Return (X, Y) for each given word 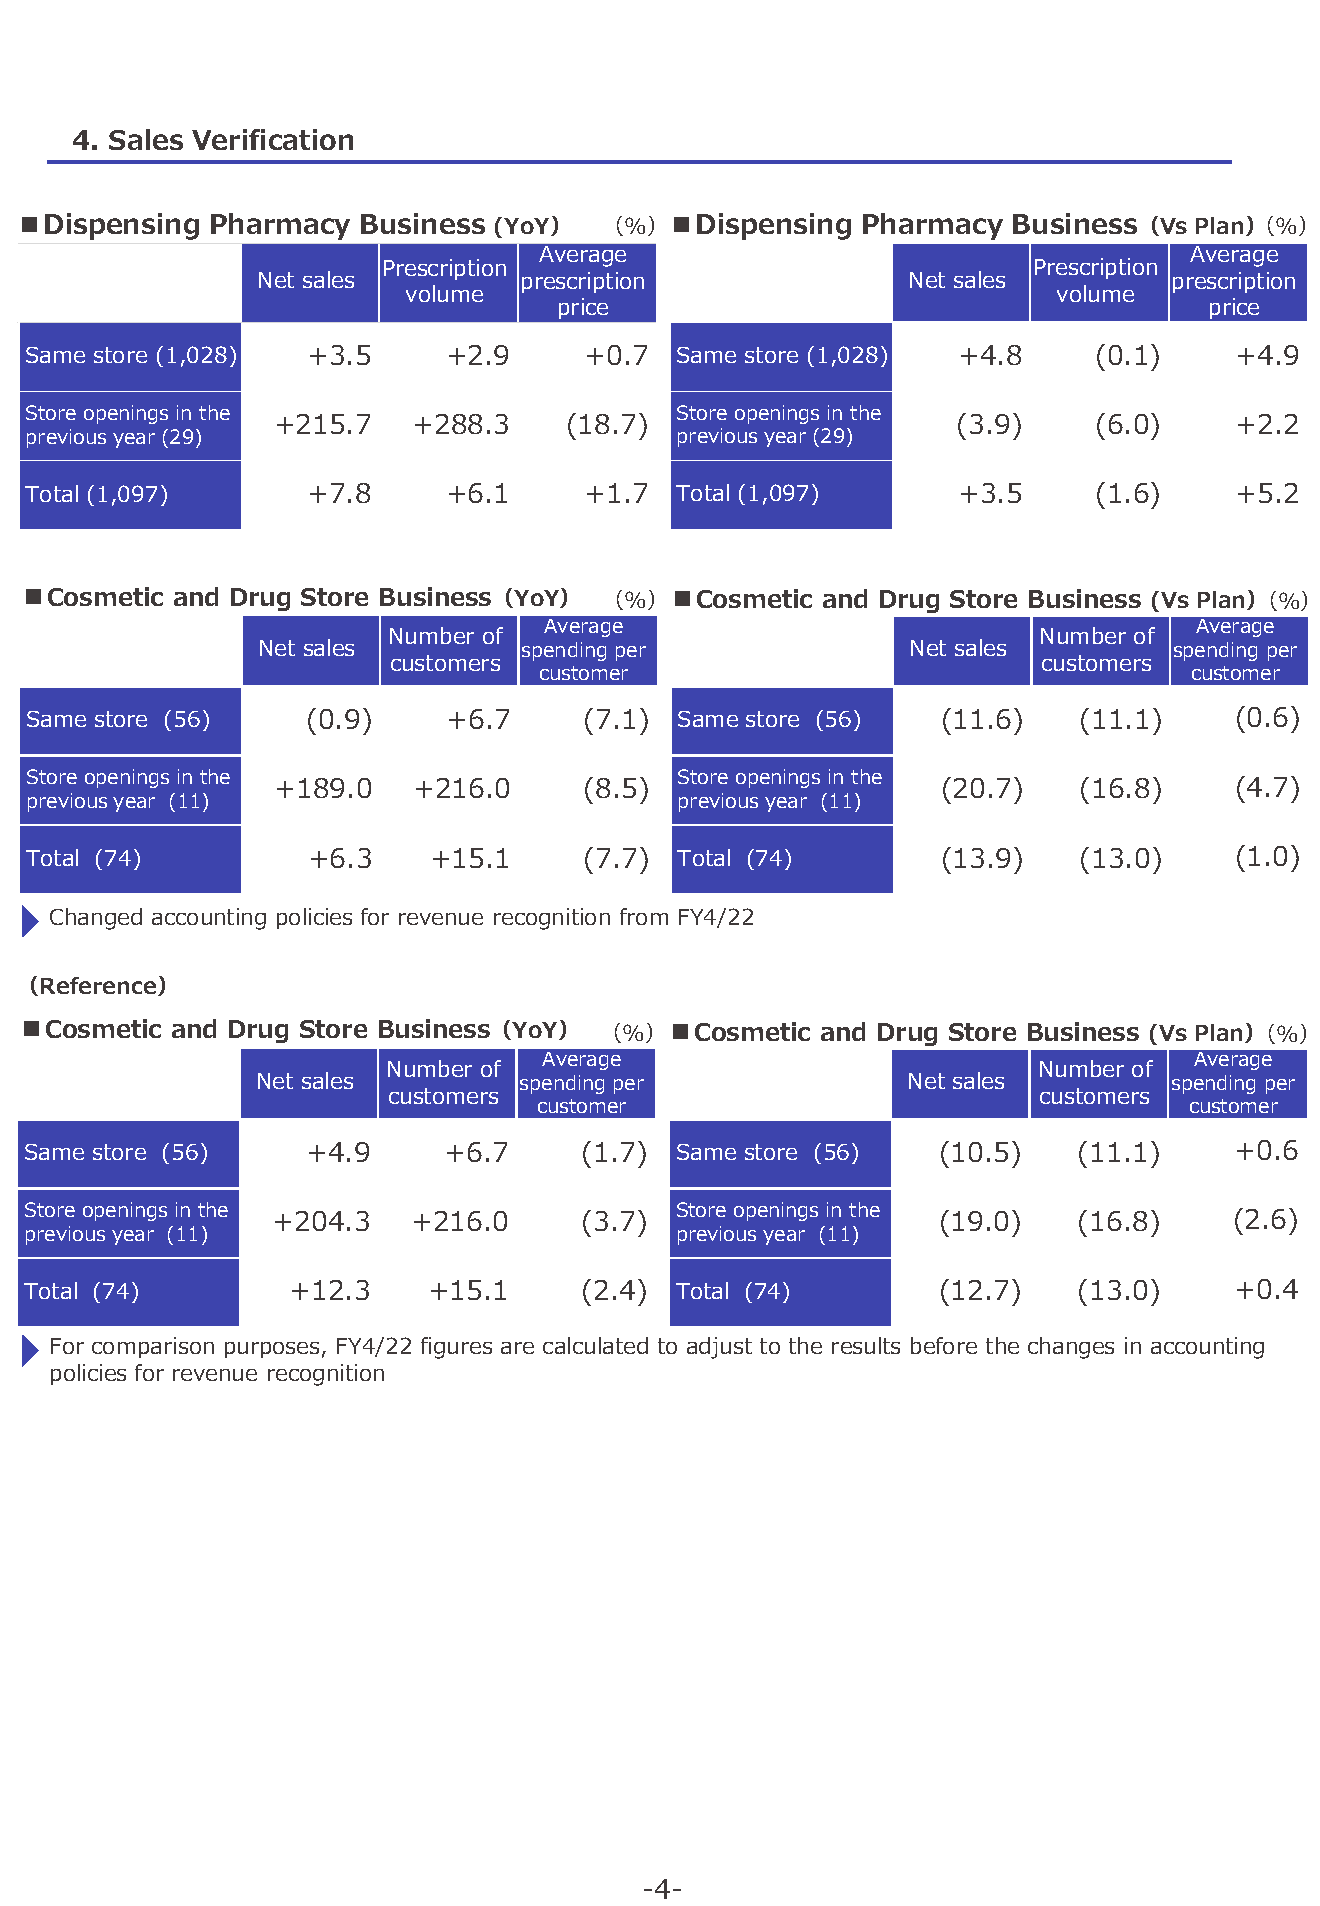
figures (456, 1348)
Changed (96, 919)
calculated (595, 1345)
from (644, 916)
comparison (153, 1347)
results (866, 1345)
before (944, 1345)
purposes (272, 1350)
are (517, 1348)
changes (1071, 1348)
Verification (272, 139)
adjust (719, 1348)
